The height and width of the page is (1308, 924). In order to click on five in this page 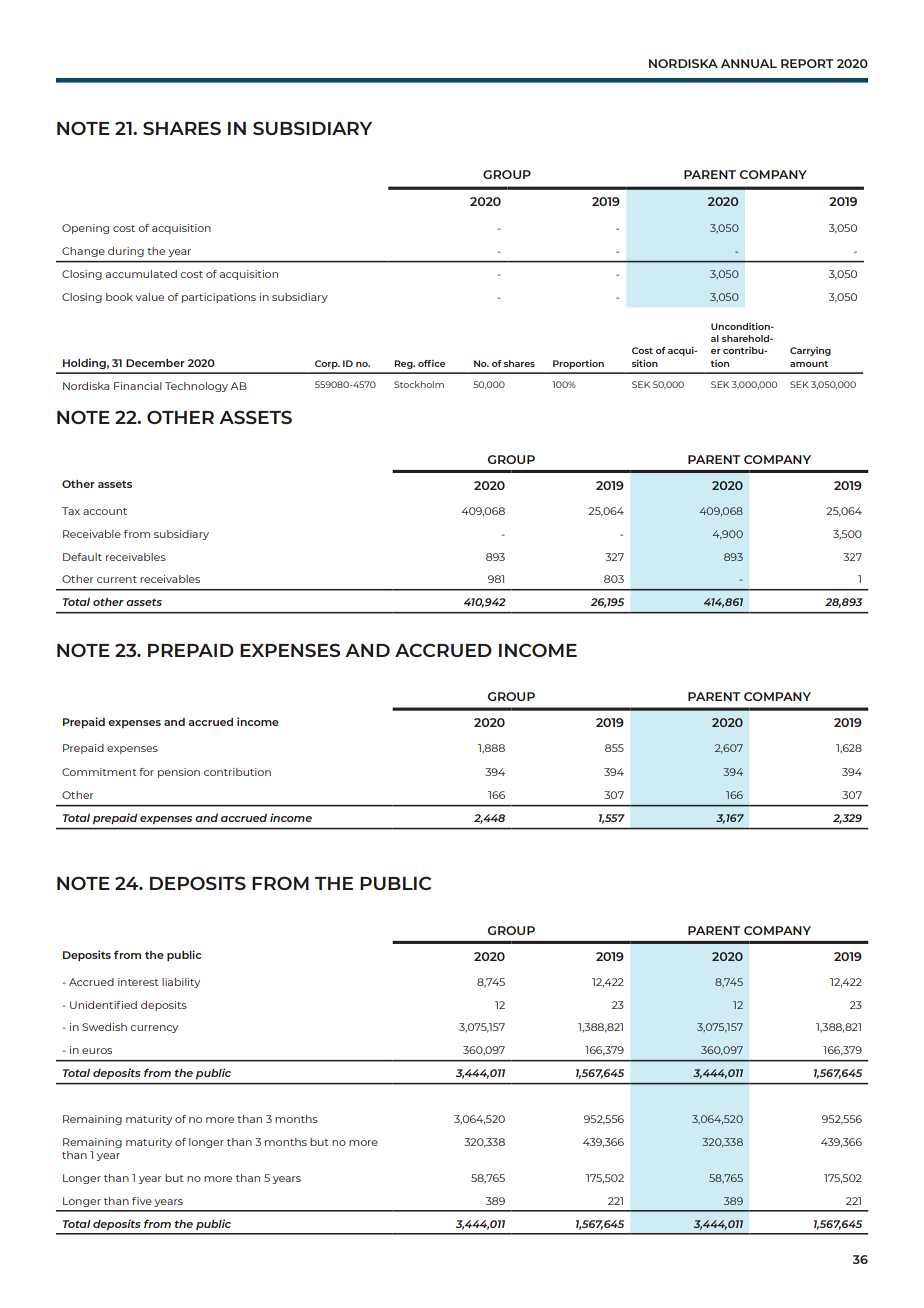, I will do `click(142, 1201)`.
